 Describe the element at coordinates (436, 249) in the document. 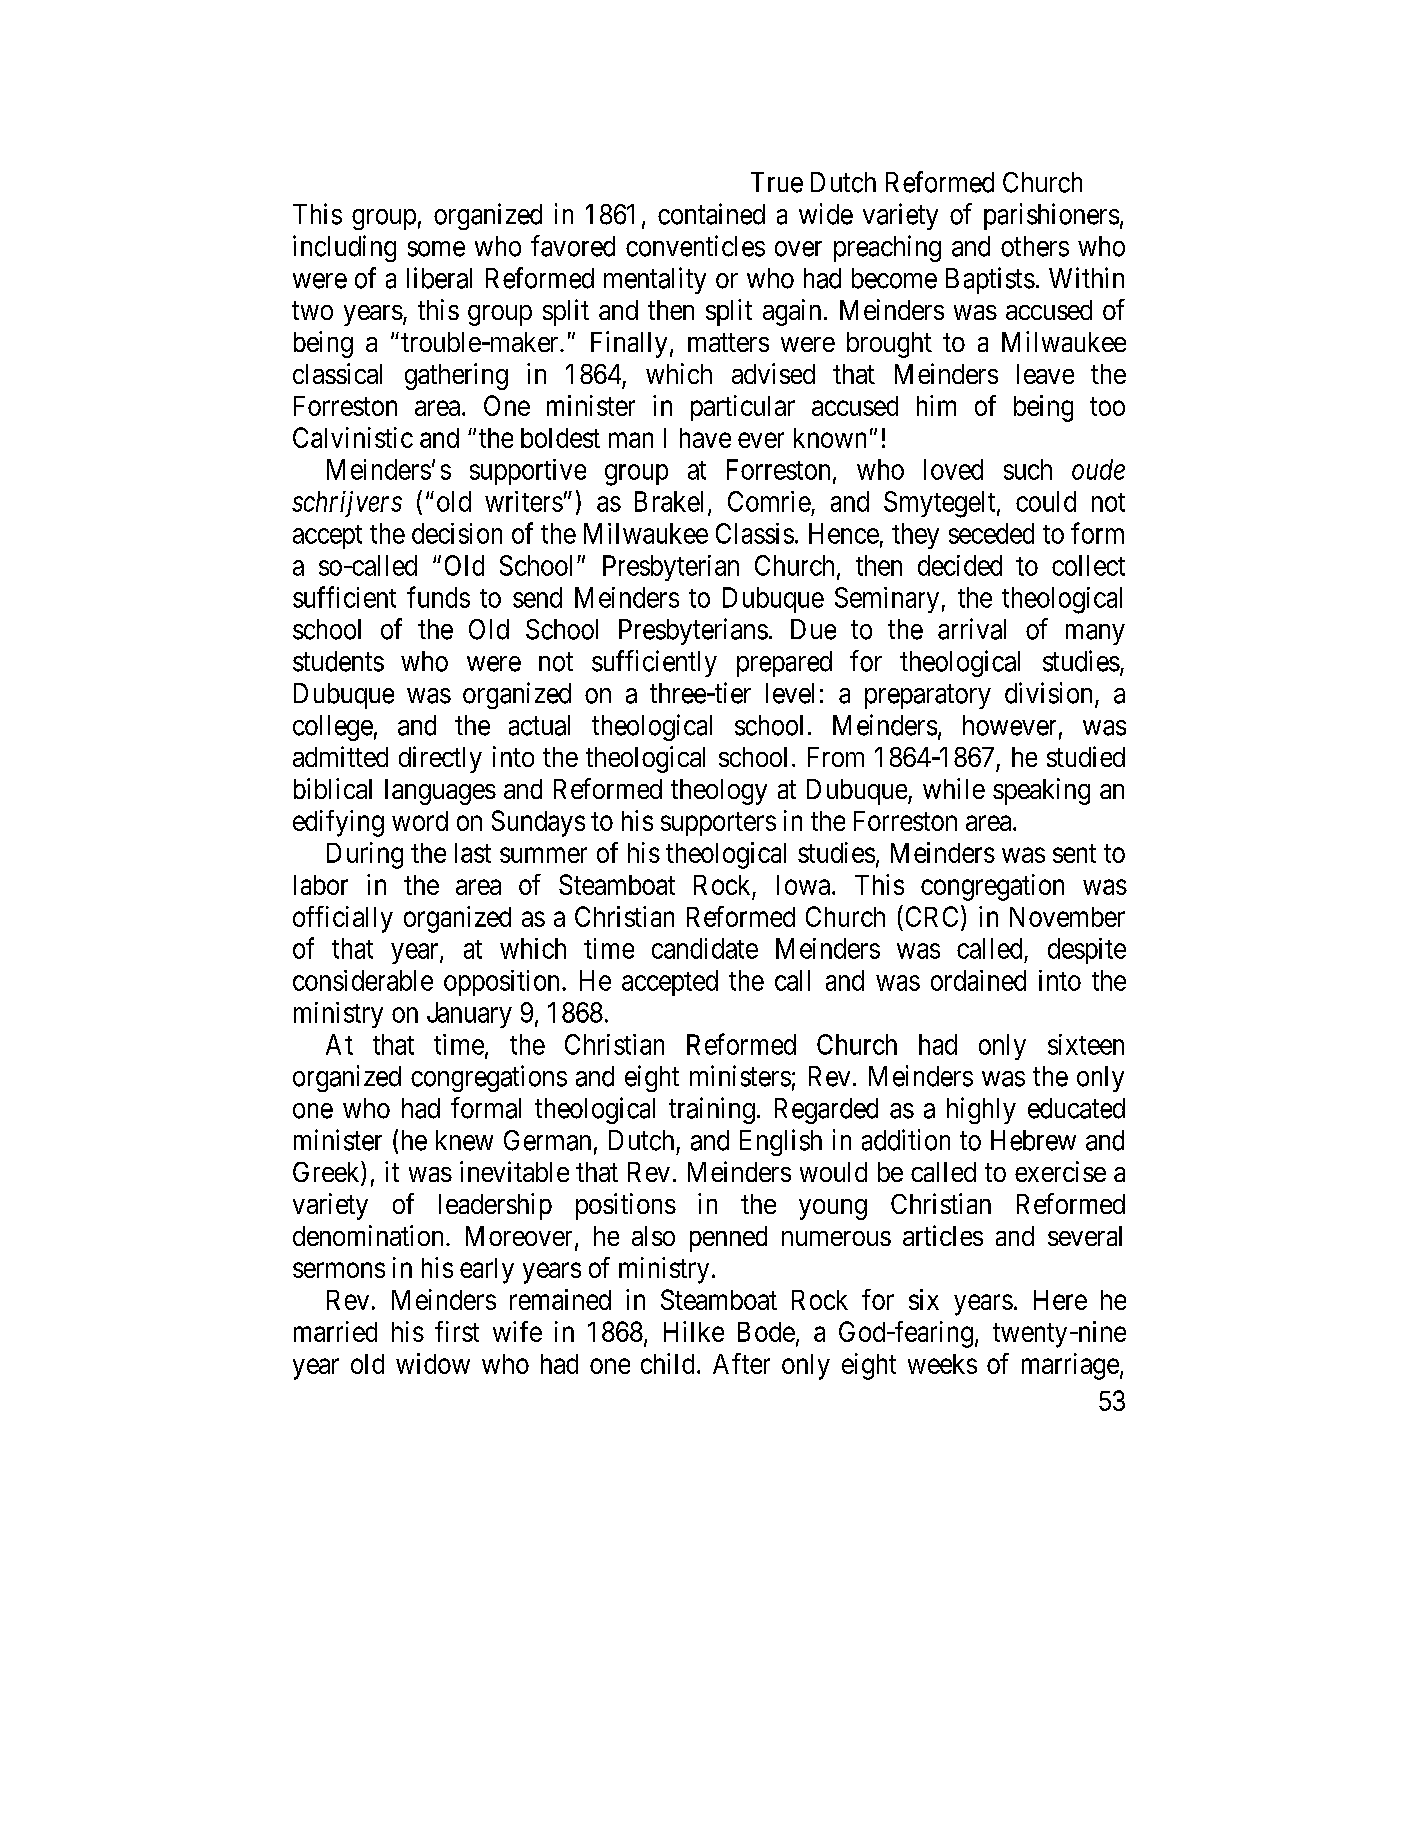

I see `some` at that location.
